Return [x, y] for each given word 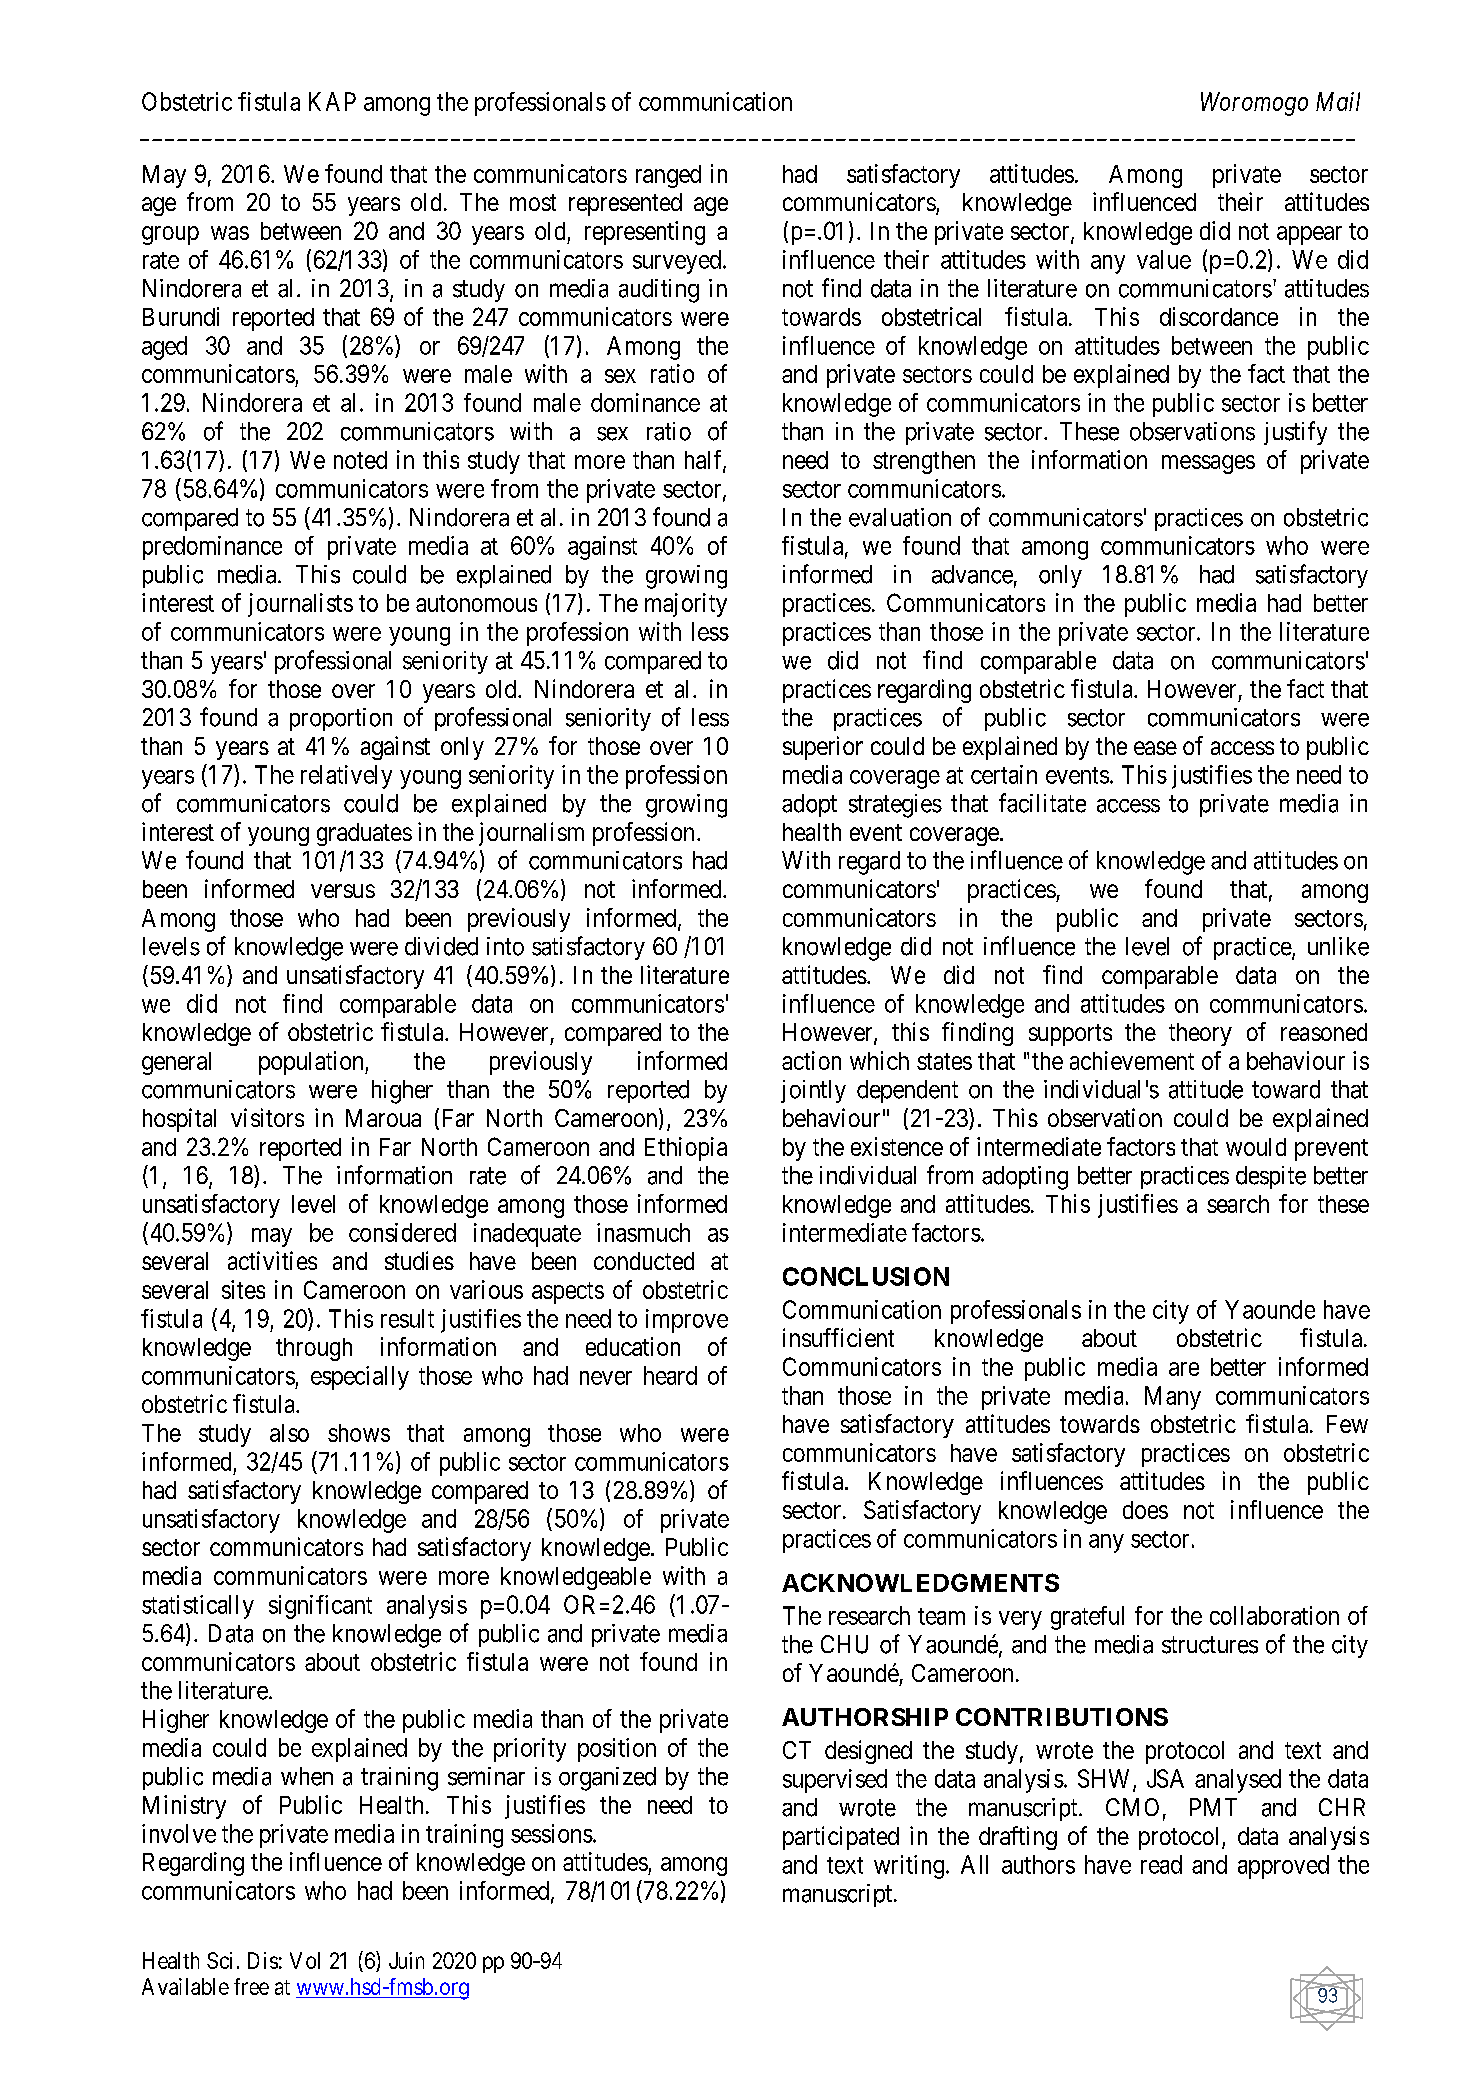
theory [1200, 1034]
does [1145, 1510]
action [811, 1060]
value [1164, 259]
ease [1155, 748]
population [312, 1063]
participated [841, 1838]
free [251, 1986]
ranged [668, 176]
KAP [332, 101]
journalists [300, 605]
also [289, 1433]
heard [670, 1375]
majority [686, 605]
